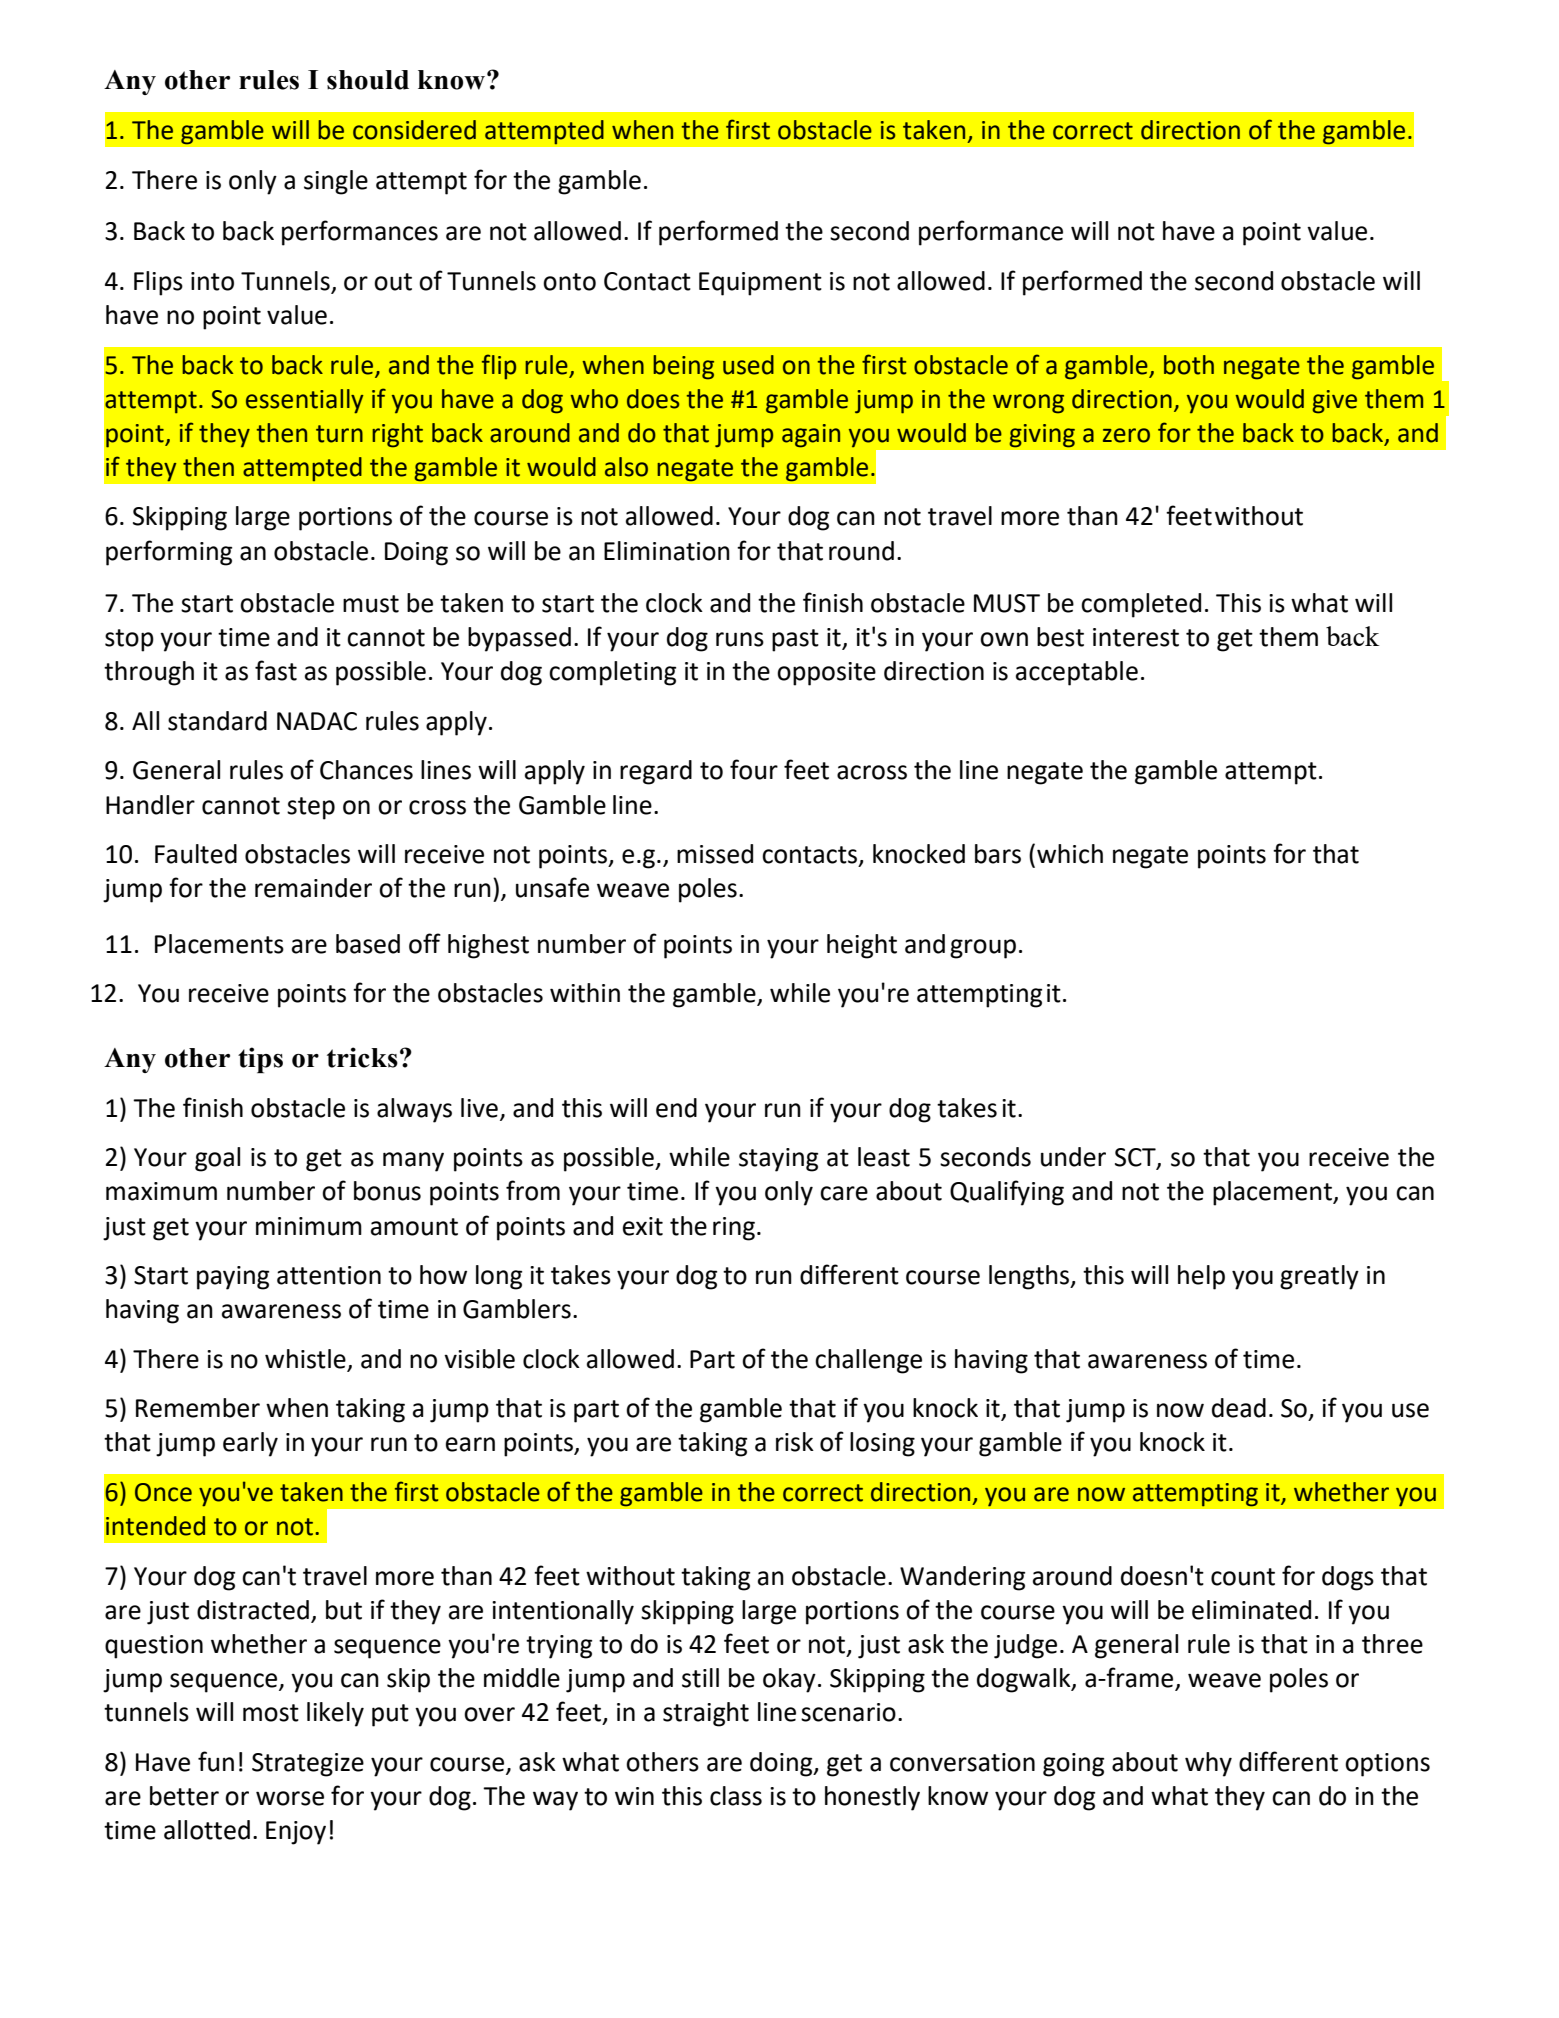 The width and height of the screenshot is (1559, 2018). I want to click on based, so click(368, 944).
